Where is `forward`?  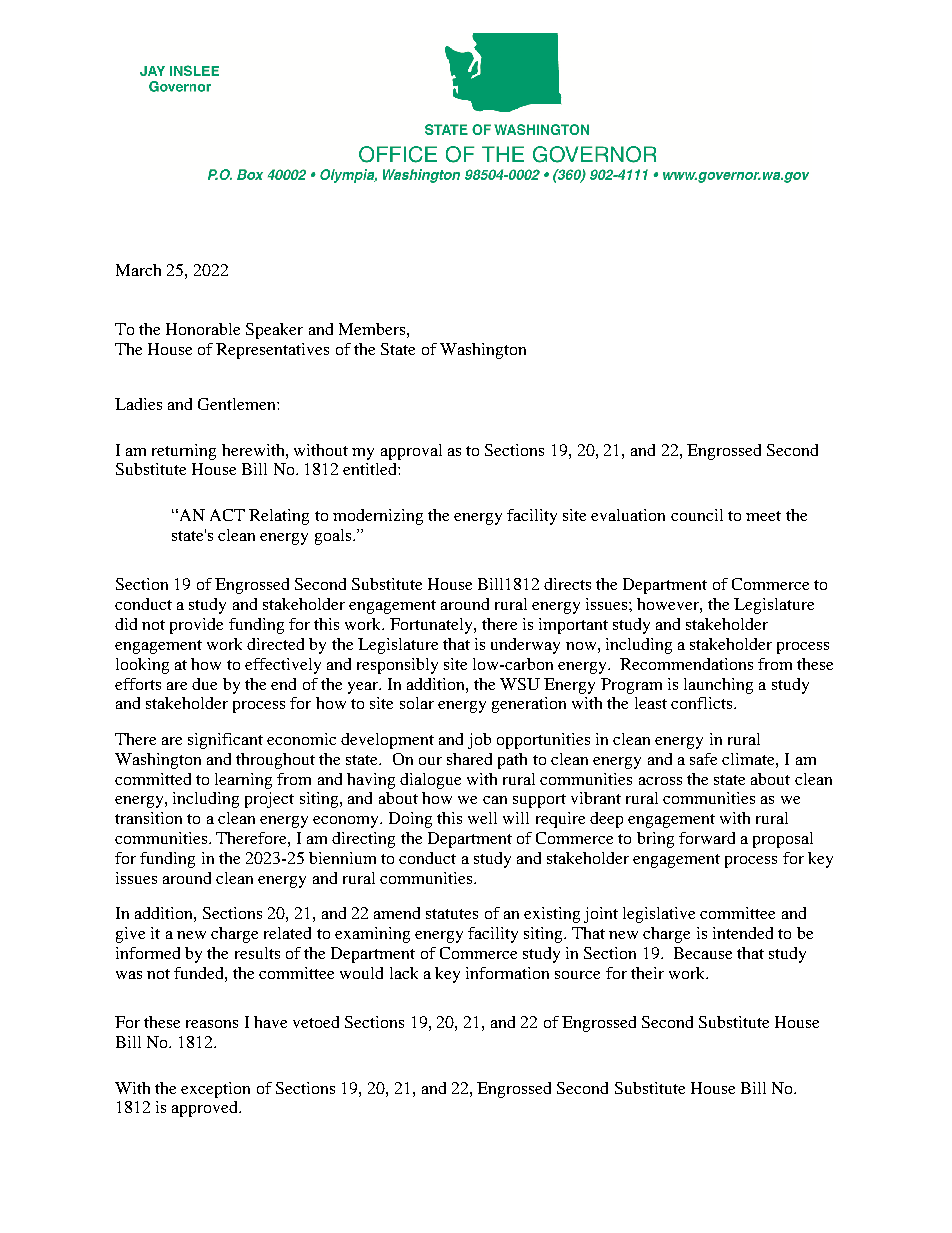 forward is located at coordinates (707, 838).
